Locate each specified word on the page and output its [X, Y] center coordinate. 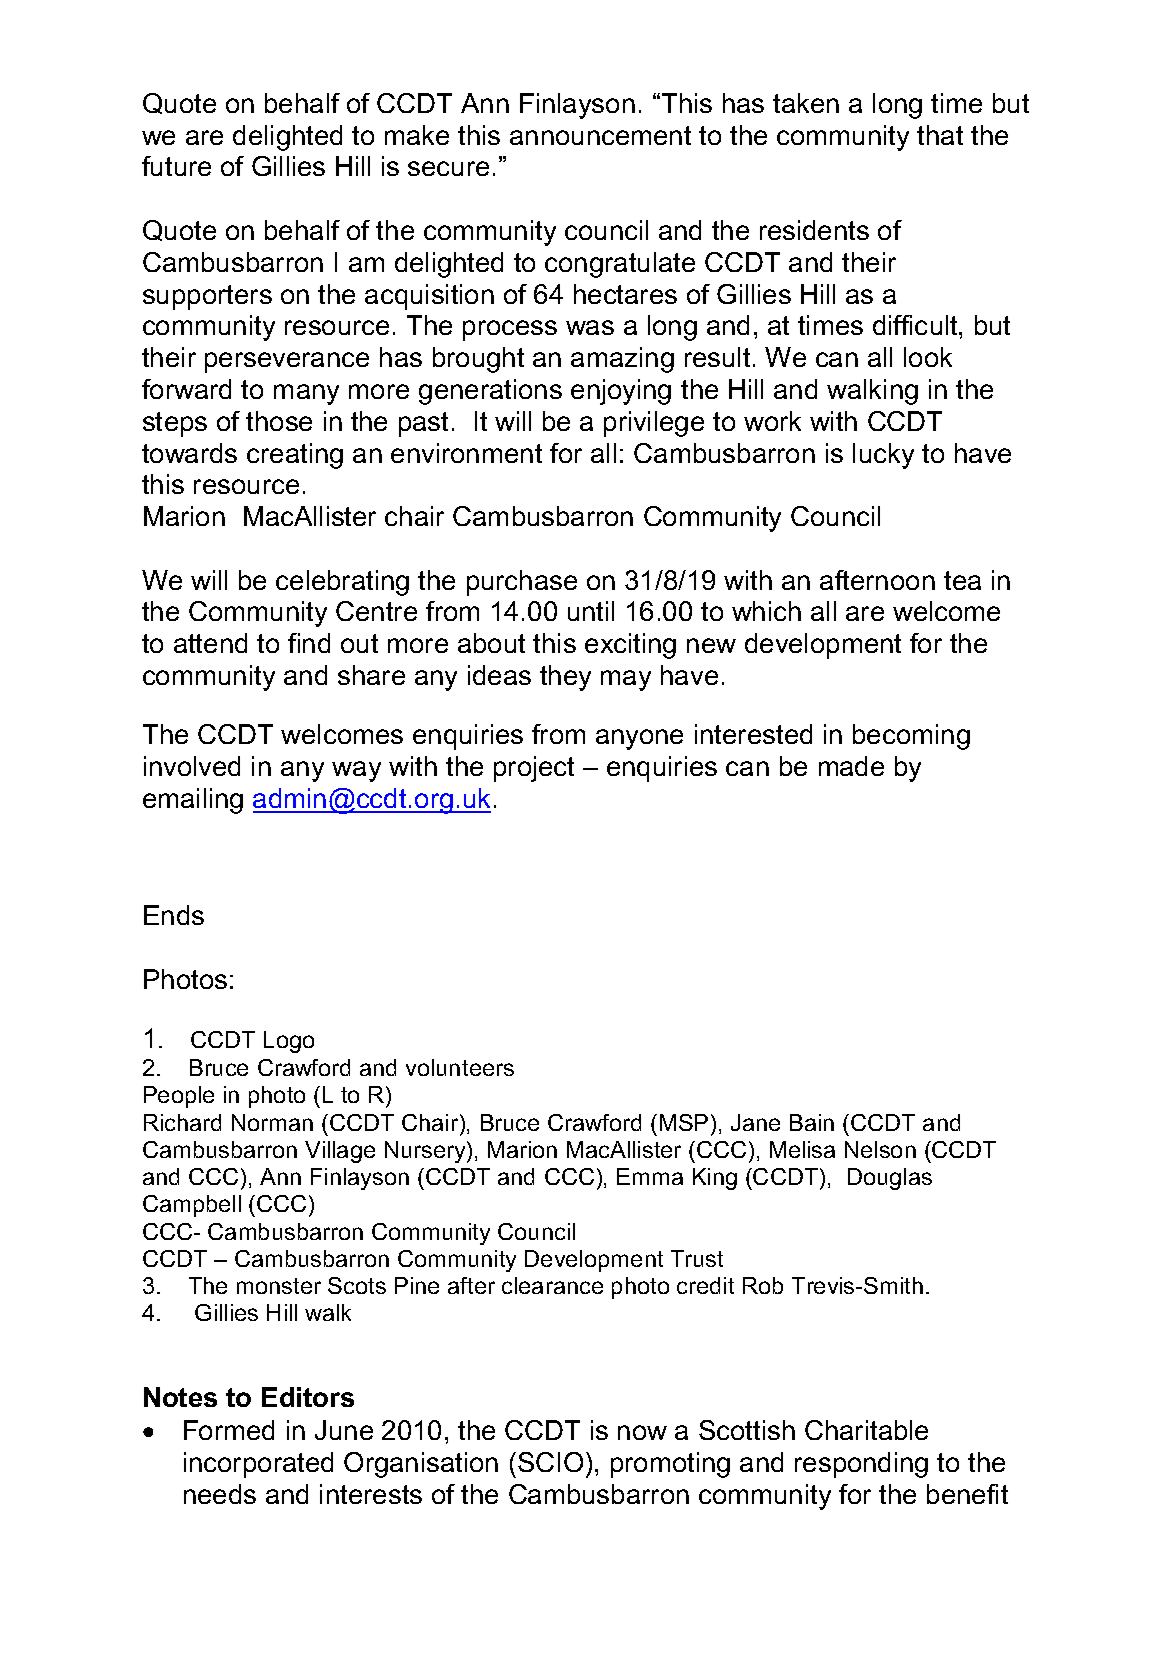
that [940, 135]
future [176, 166]
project [534, 769]
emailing [193, 801]
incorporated [258, 1465]
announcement [600, 135]
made [851, 766]
